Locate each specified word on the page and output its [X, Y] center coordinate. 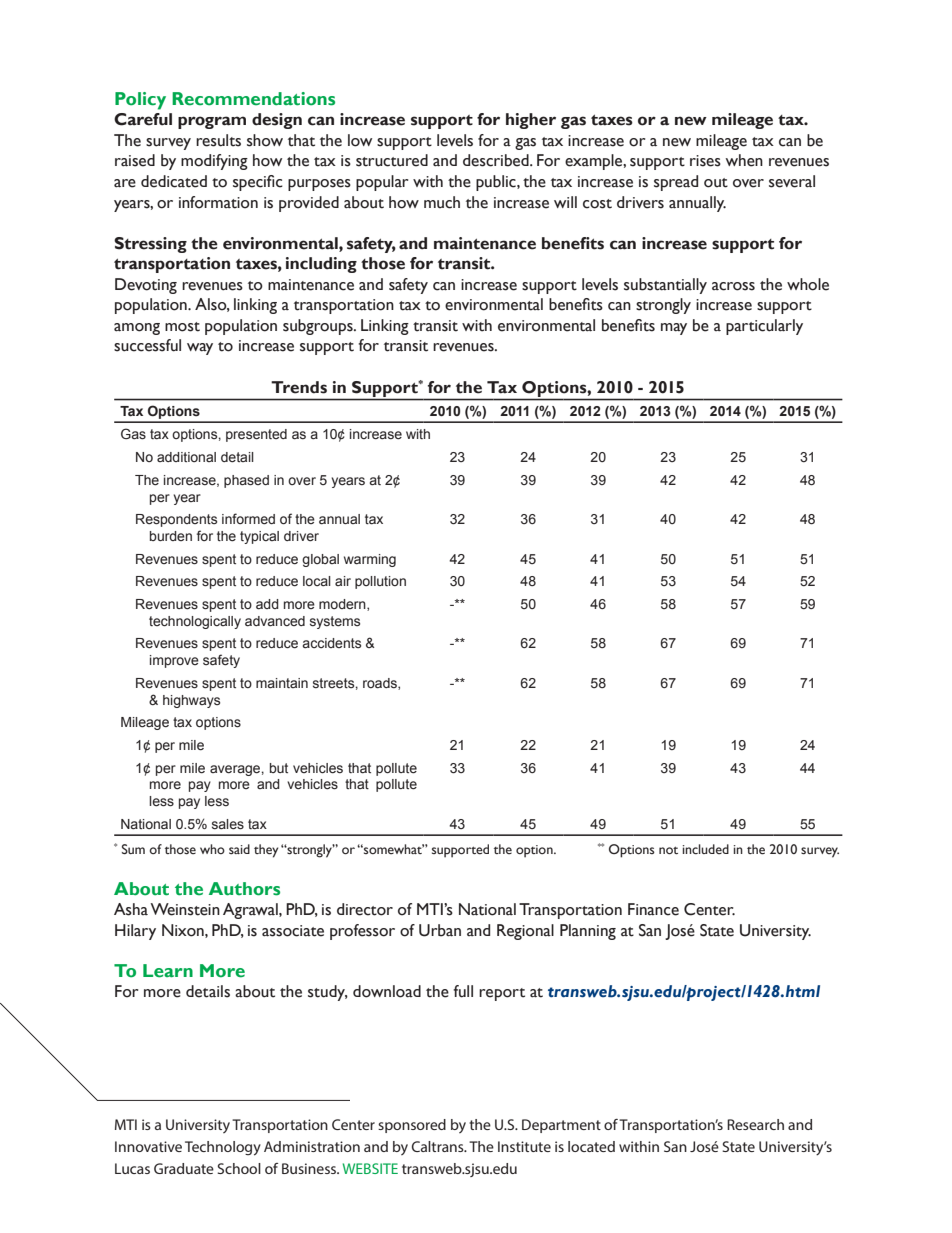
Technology [223, 1148]
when [744, 160]
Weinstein [185, 909]
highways [191, 701]
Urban [440, 930]
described [497, 160]
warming [370, 560]
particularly [764, 327]
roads [381, 684]
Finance [653, 909]
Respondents [176, 520]
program [212, 122]
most [182, 327]
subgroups [319, 327]
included [706, 849]
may [674, 329]
